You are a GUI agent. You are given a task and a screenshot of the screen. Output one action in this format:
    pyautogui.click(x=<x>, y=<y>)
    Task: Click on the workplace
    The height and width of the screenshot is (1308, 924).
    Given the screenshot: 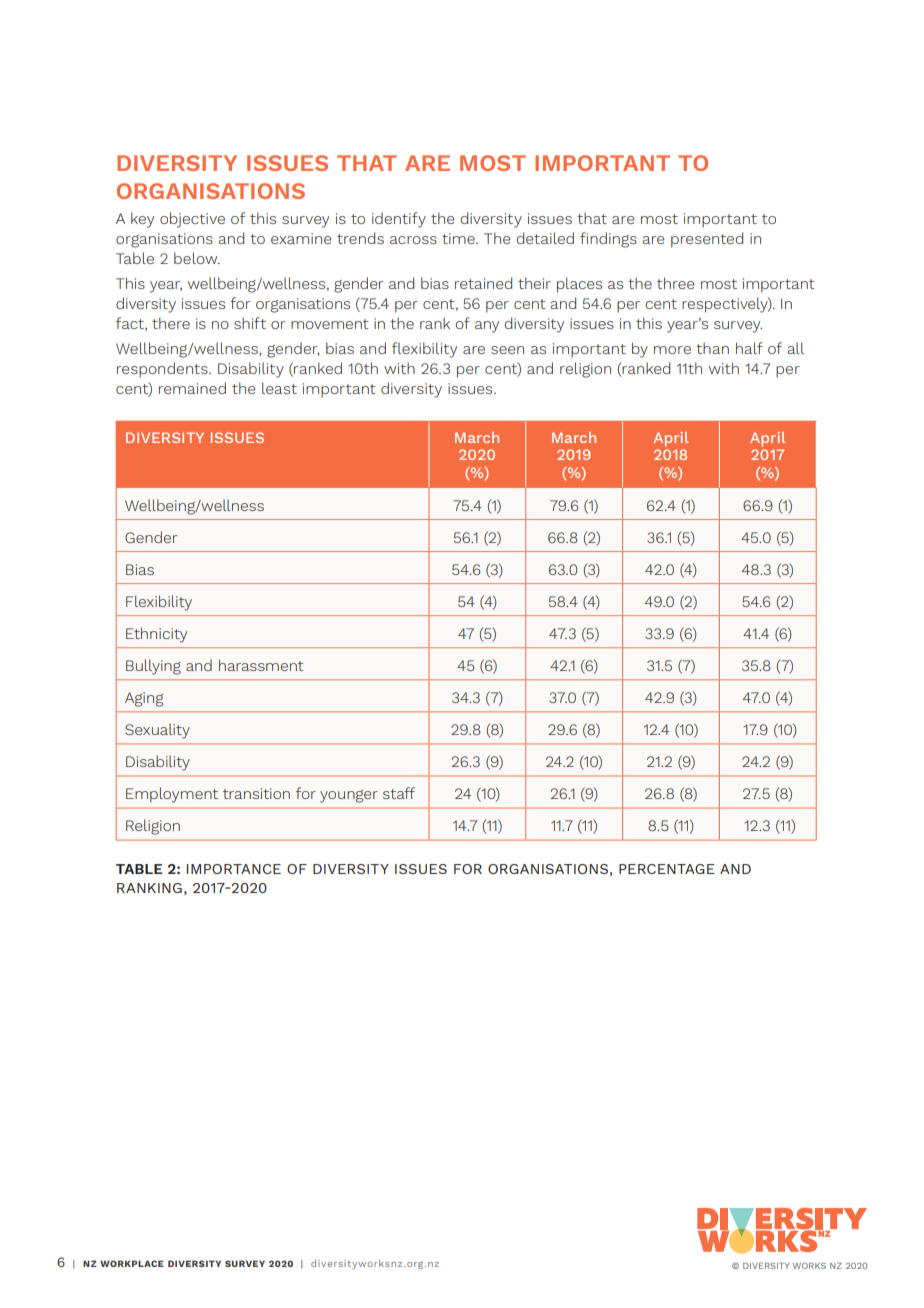 What is the action you would take?
    pyautogui.click(x=132, y=1263)
